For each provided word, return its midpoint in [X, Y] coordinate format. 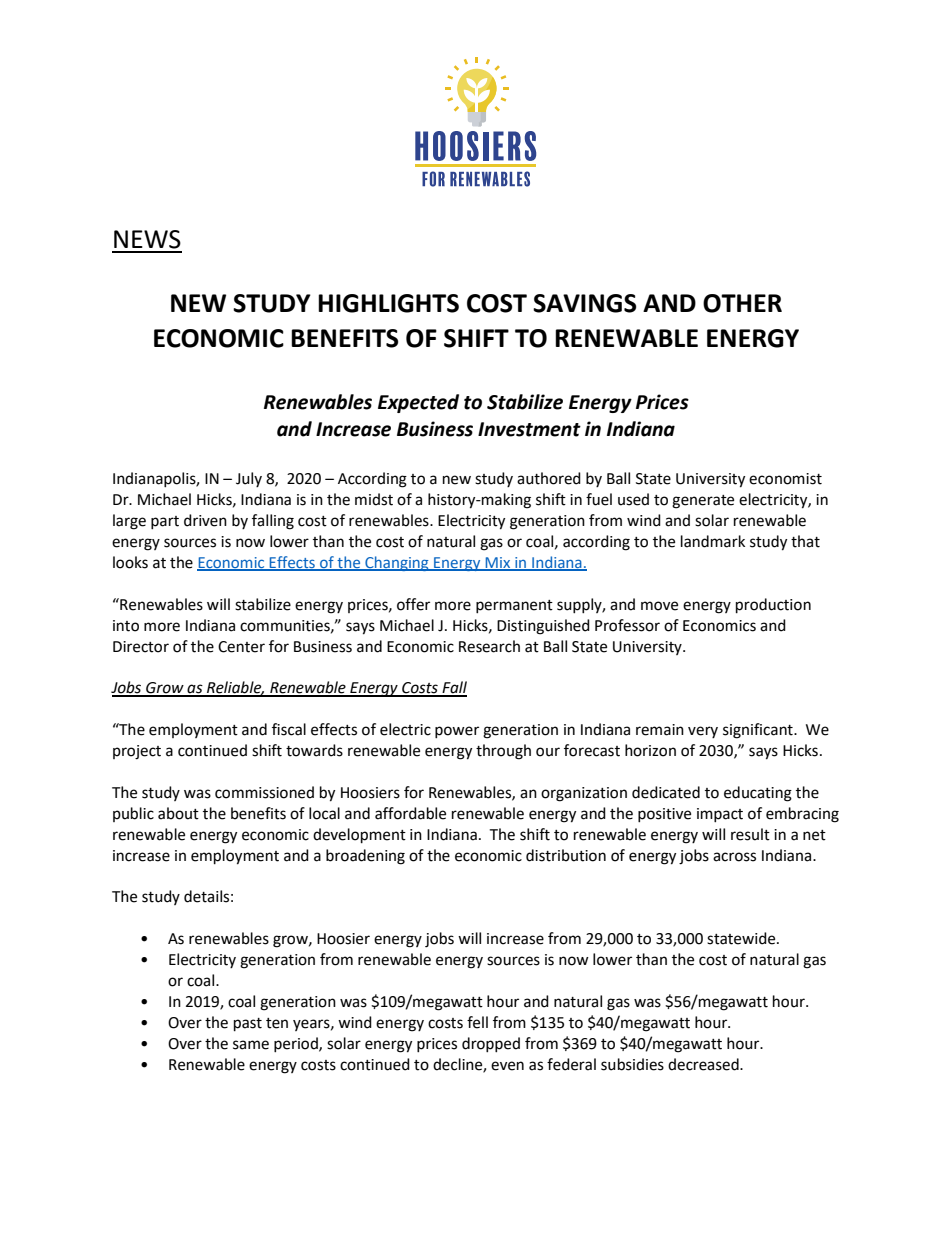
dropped [491, 1044]
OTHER [742, 303]
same [251, 1045]
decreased [704, 1064]
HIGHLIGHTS [388, 303]
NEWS [147, 239]
